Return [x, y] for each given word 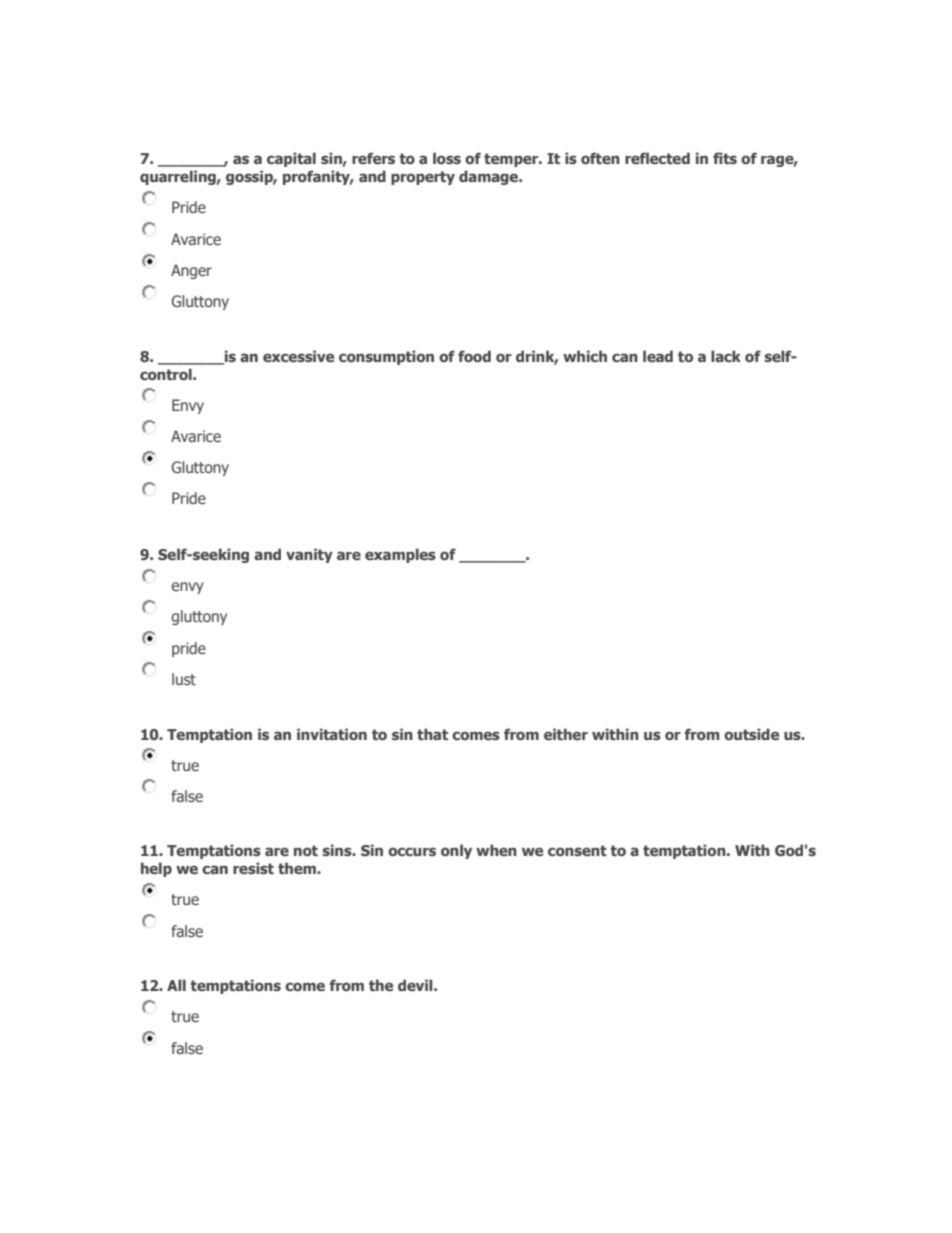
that [432, 734]
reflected [657, 158]
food [474, 356]
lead [658, 356]
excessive [298, 356]
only [456, 851]
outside [751, 734]
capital [291, 159]
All [176, 985]
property [423, 178]
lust [184, 679]
